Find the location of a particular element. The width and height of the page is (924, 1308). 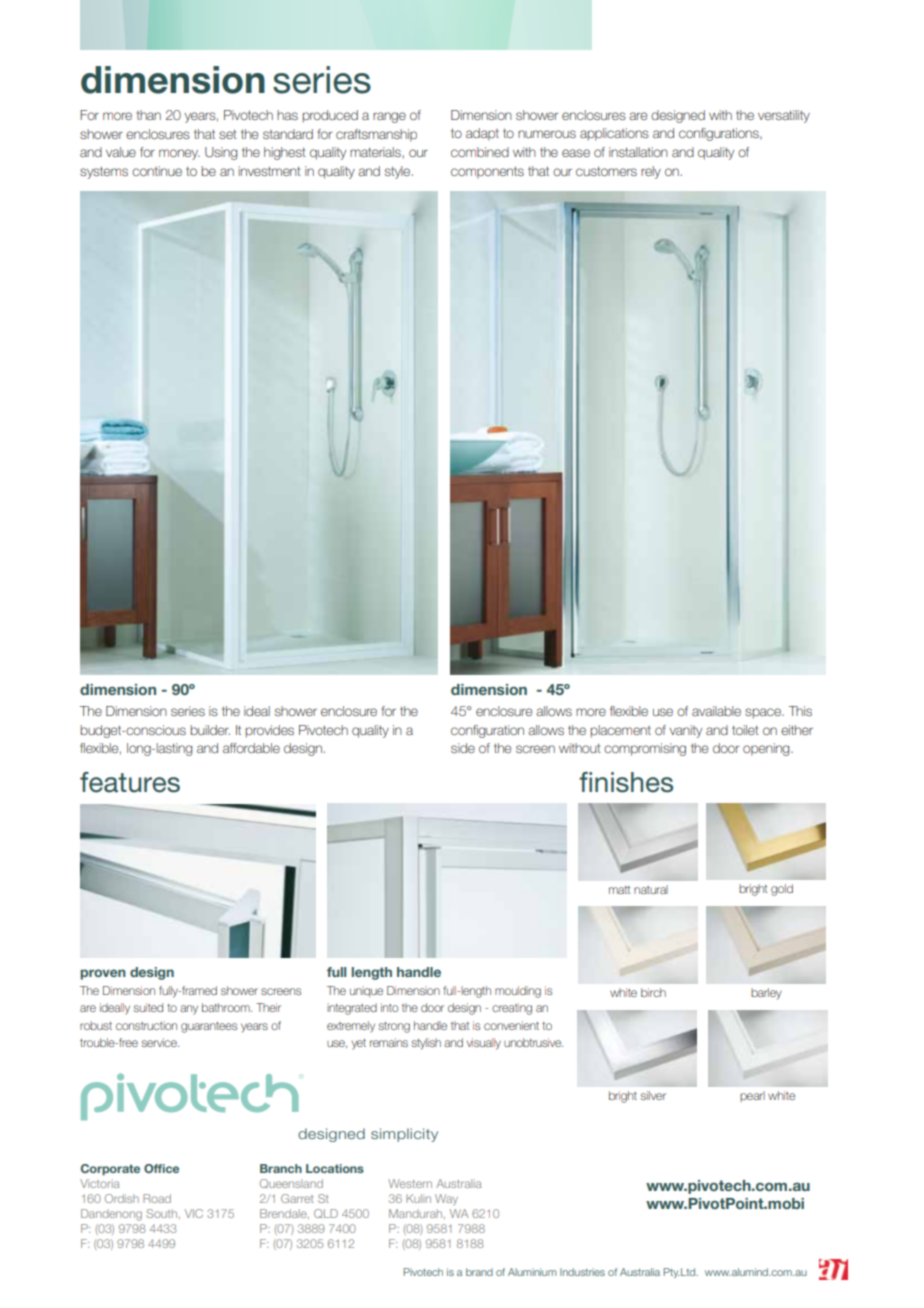

South is located at coordinates (163, 1214).
